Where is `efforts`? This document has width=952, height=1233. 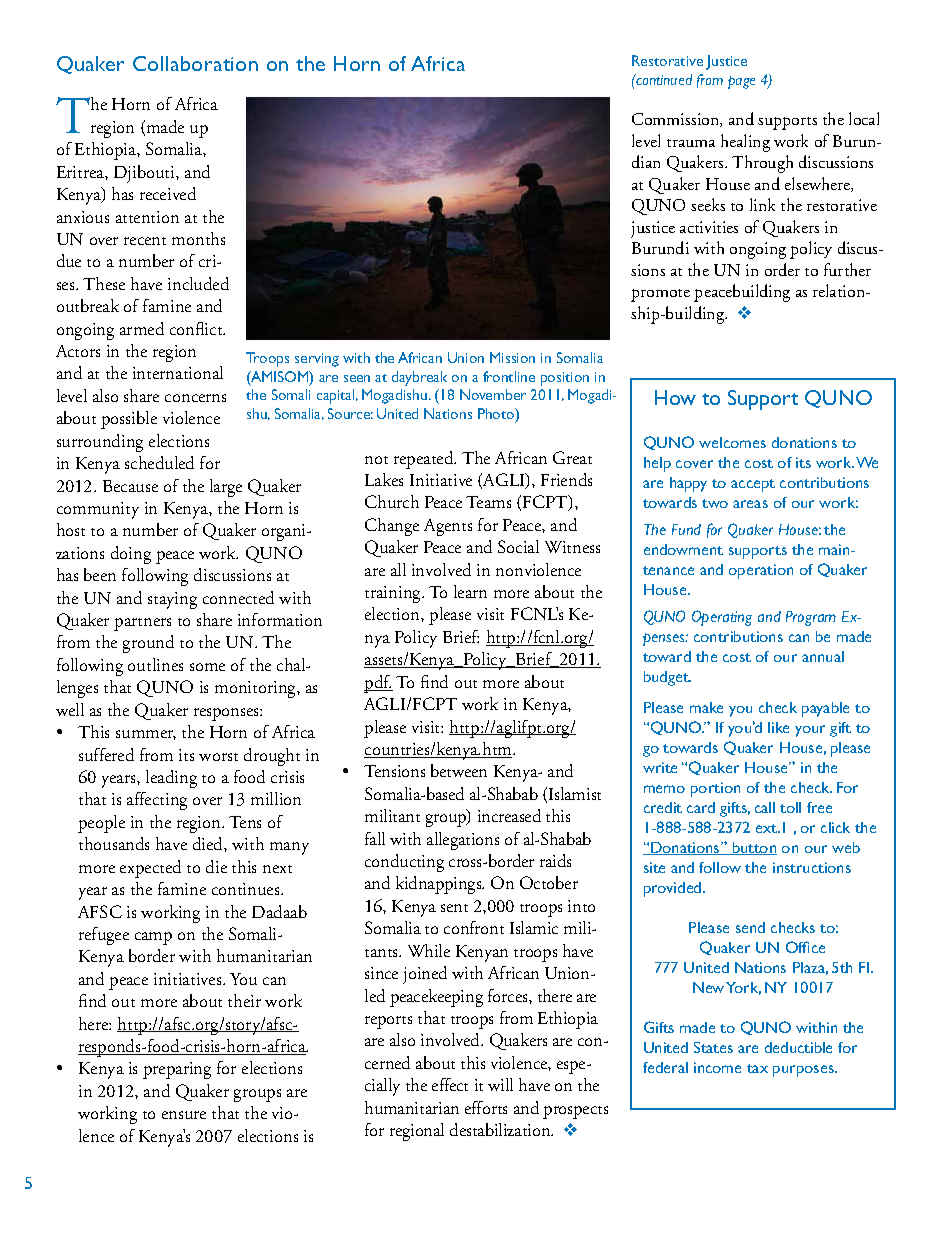 efforts is located at coordinates (486, 1107).
